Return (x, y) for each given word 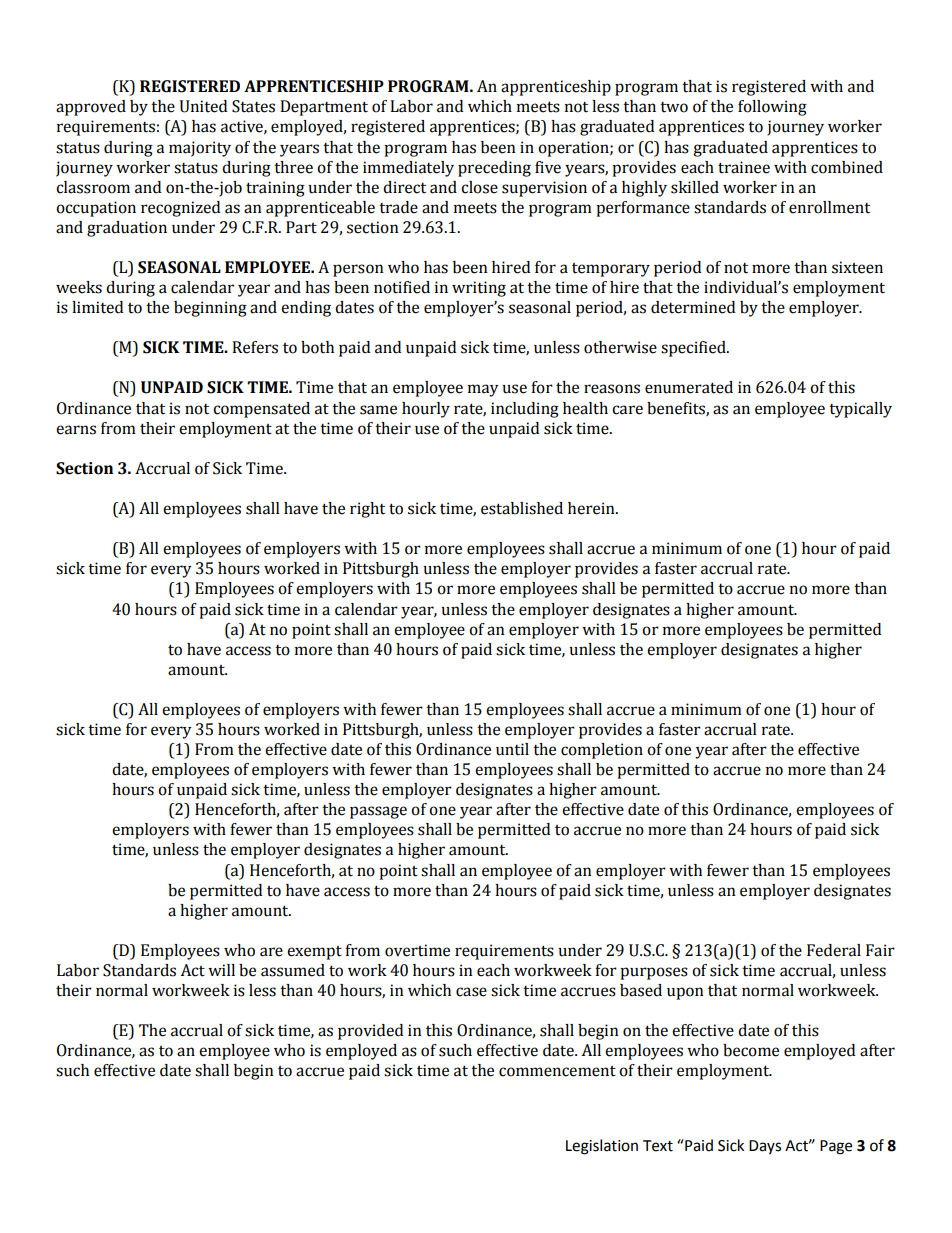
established (522, 508)
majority (200, 149)
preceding (494, 169)
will (221, 970)
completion (602, 751)
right (367, 510)
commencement (557, 1071)
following (772, 108)
